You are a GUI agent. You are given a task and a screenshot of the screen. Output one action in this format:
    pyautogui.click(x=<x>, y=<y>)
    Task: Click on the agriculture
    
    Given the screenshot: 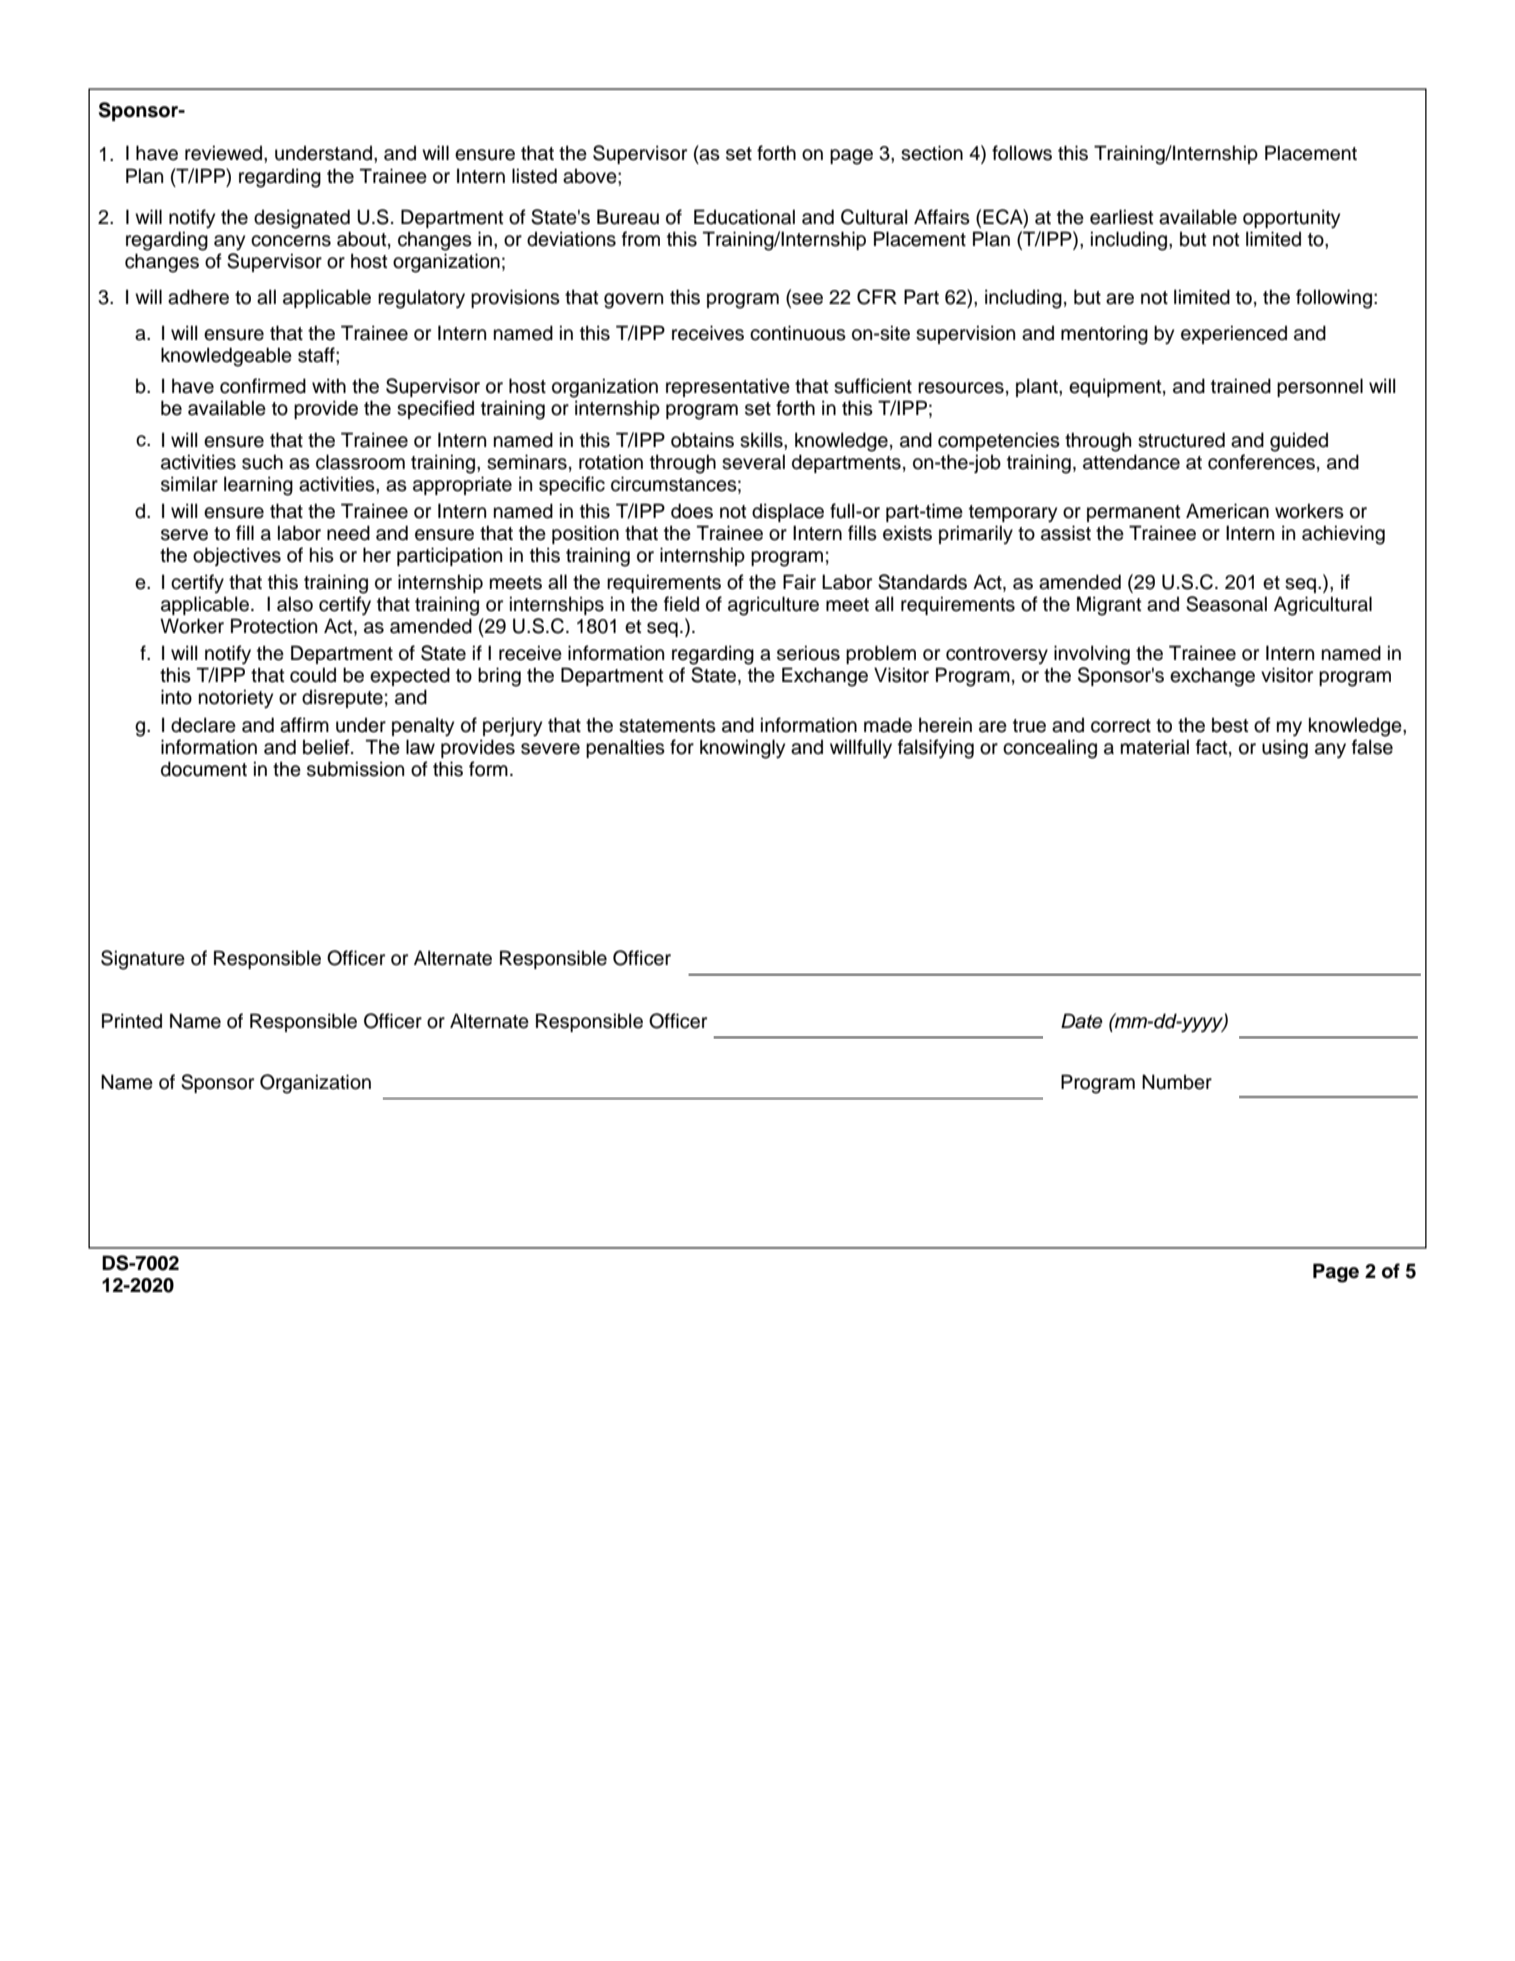 What is the action you would take?
    pyautogui.click(x=773, y=606)
